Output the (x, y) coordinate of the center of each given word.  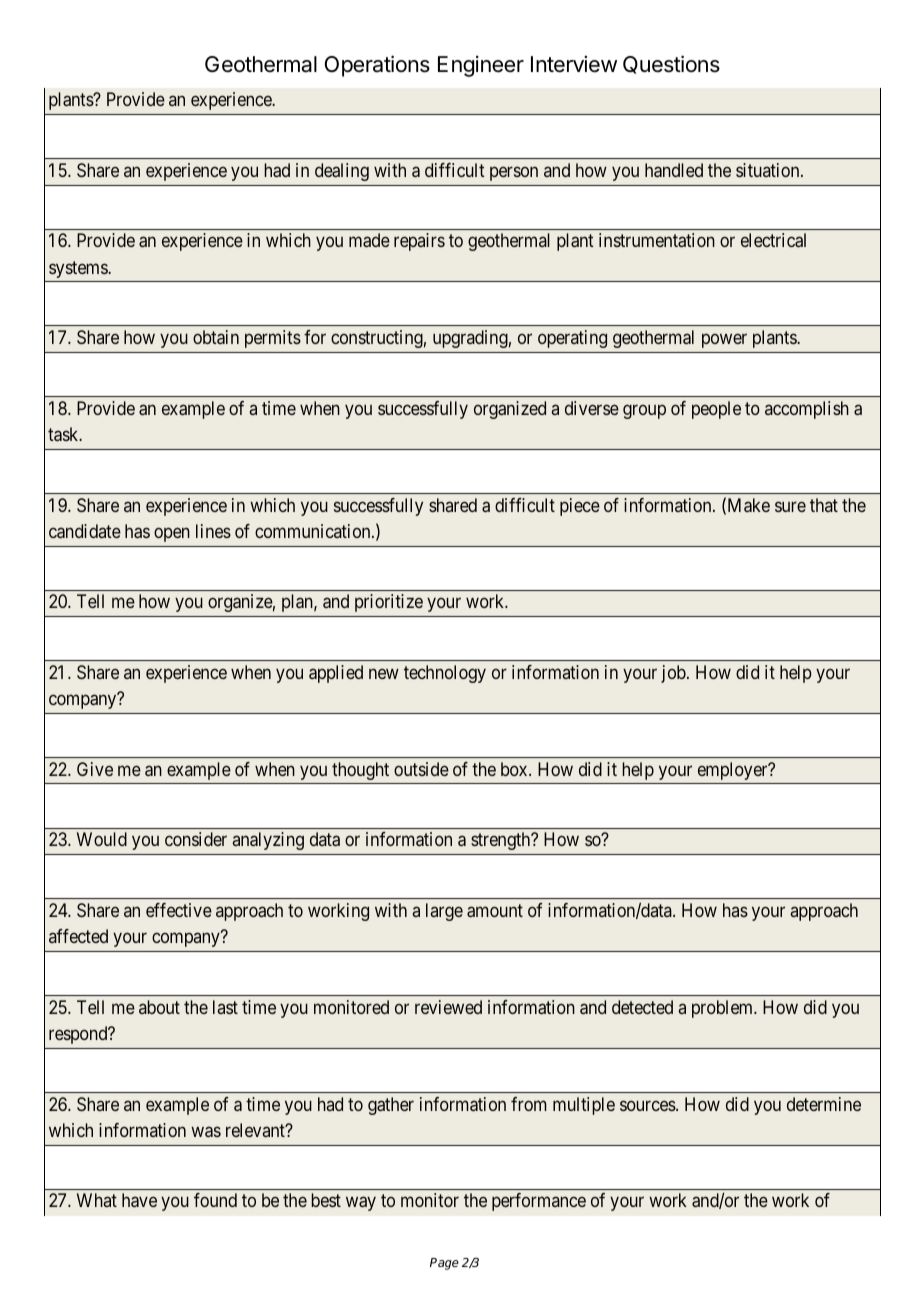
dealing (342, 172)
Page (444, 1264)
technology (445, 674)
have (139, 1200)
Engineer (481, 66)
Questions (671, 64)
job (674, 674)
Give (95, 769)
